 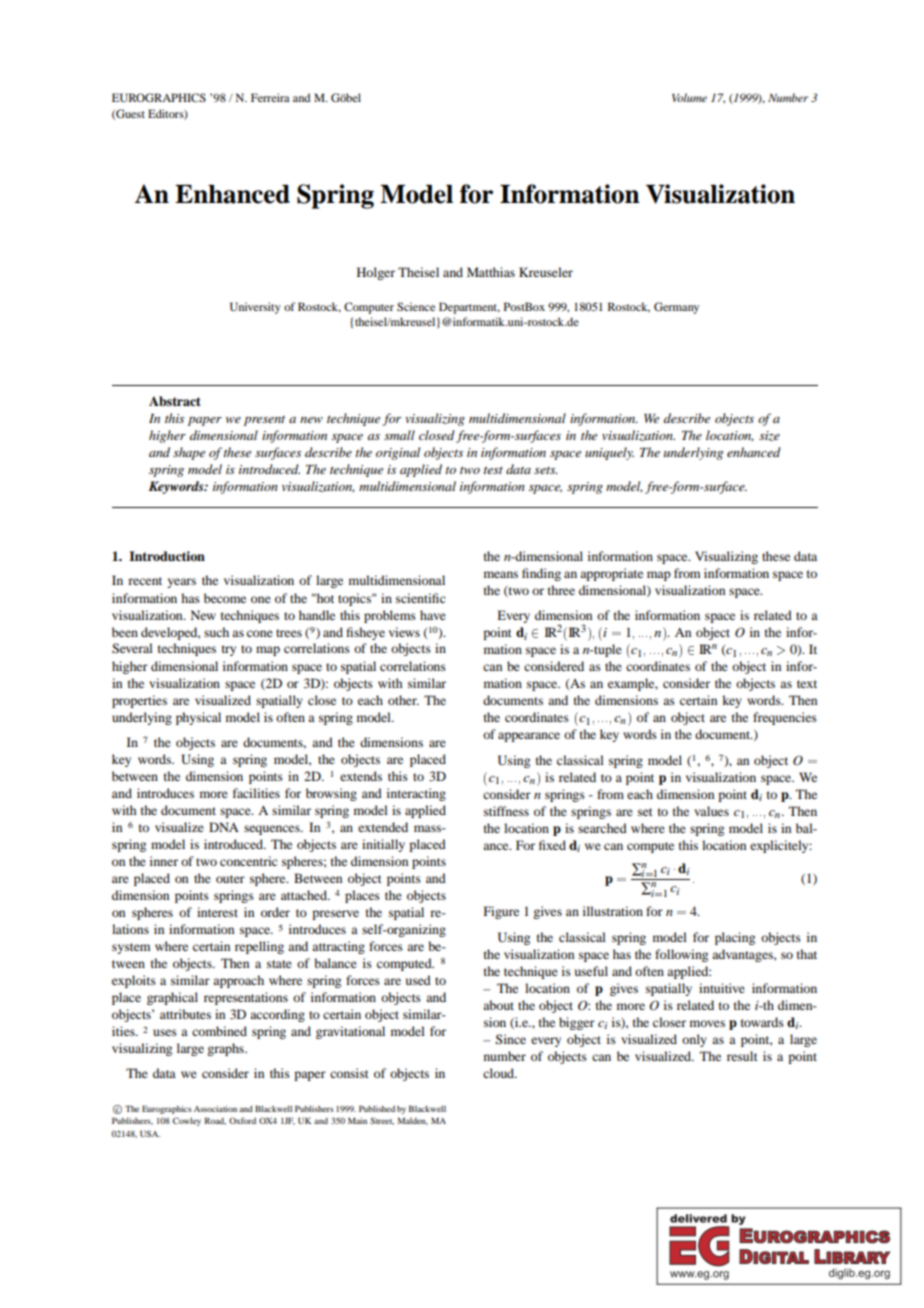 I want to click on Matthias, so click(x=491, y=272).
